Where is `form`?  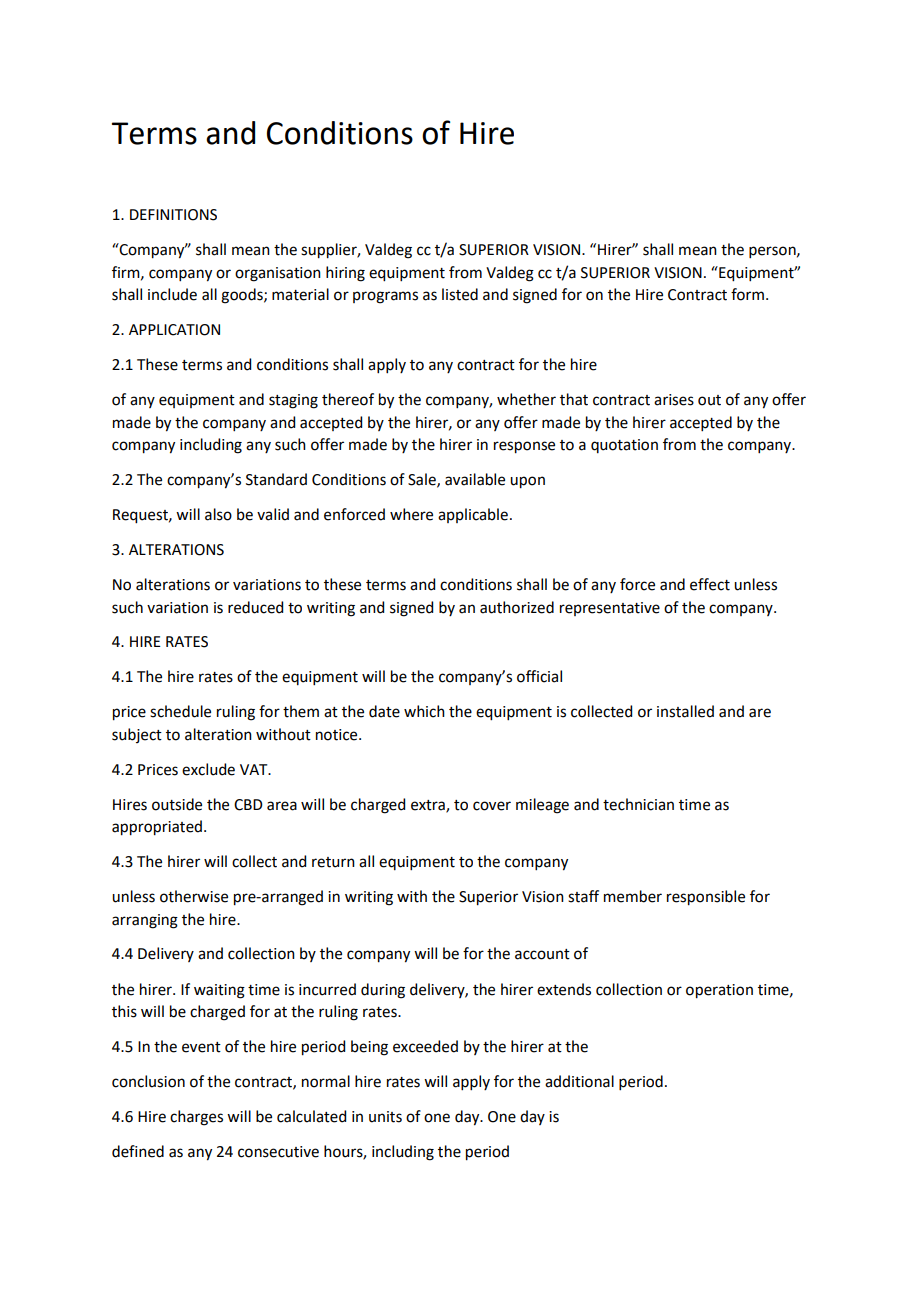
form is located at coordinates (747, 294).
